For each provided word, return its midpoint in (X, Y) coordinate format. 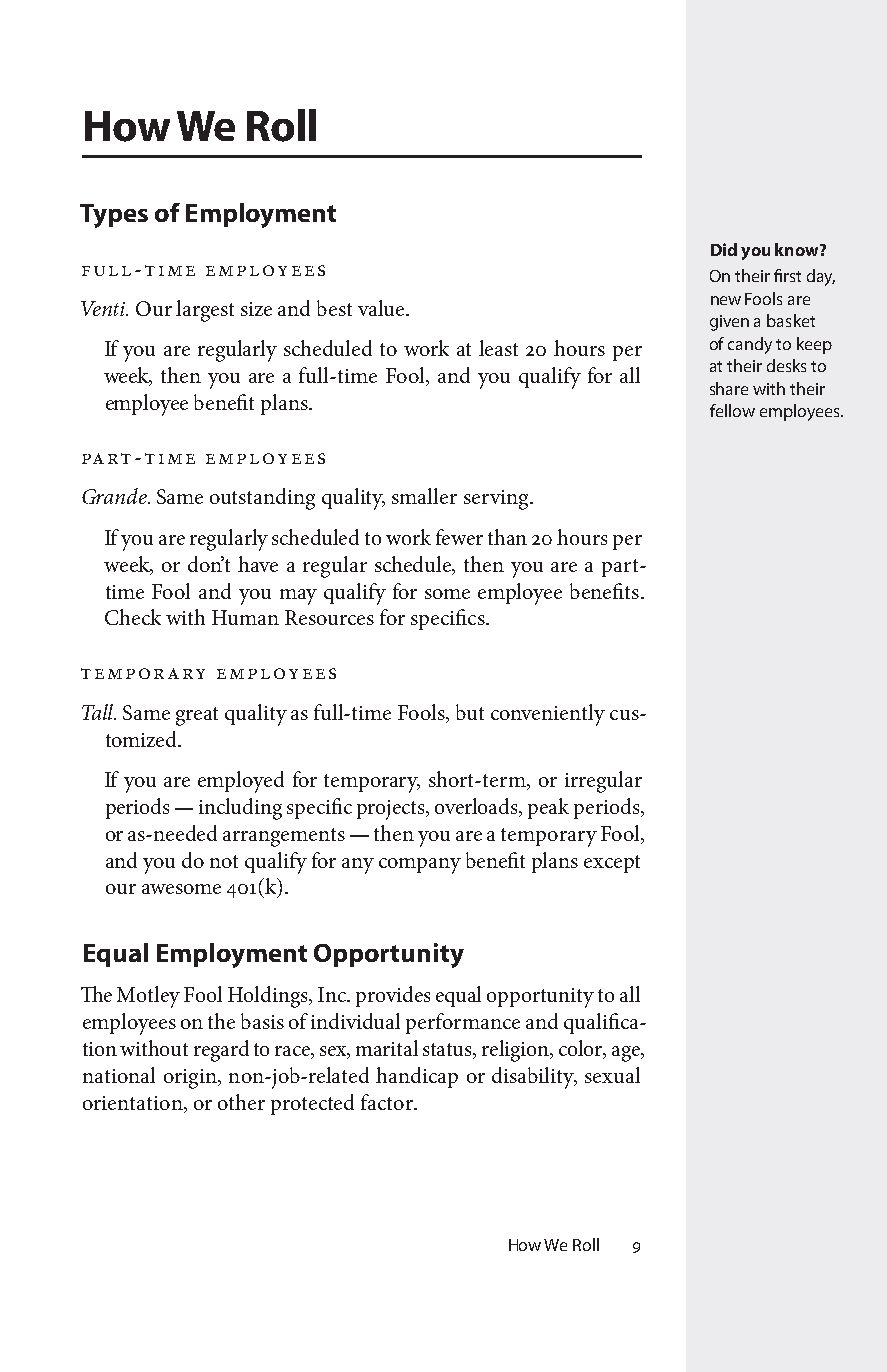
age (627, 1054)
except (612, 864)
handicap (417, 1077)
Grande (115, 496)
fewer (459, 537)
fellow (732, 410)
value (382, 308)
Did (724, 249)
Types (114, 216)
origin (191, 1079)
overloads (478, 807)
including (240, 809)
